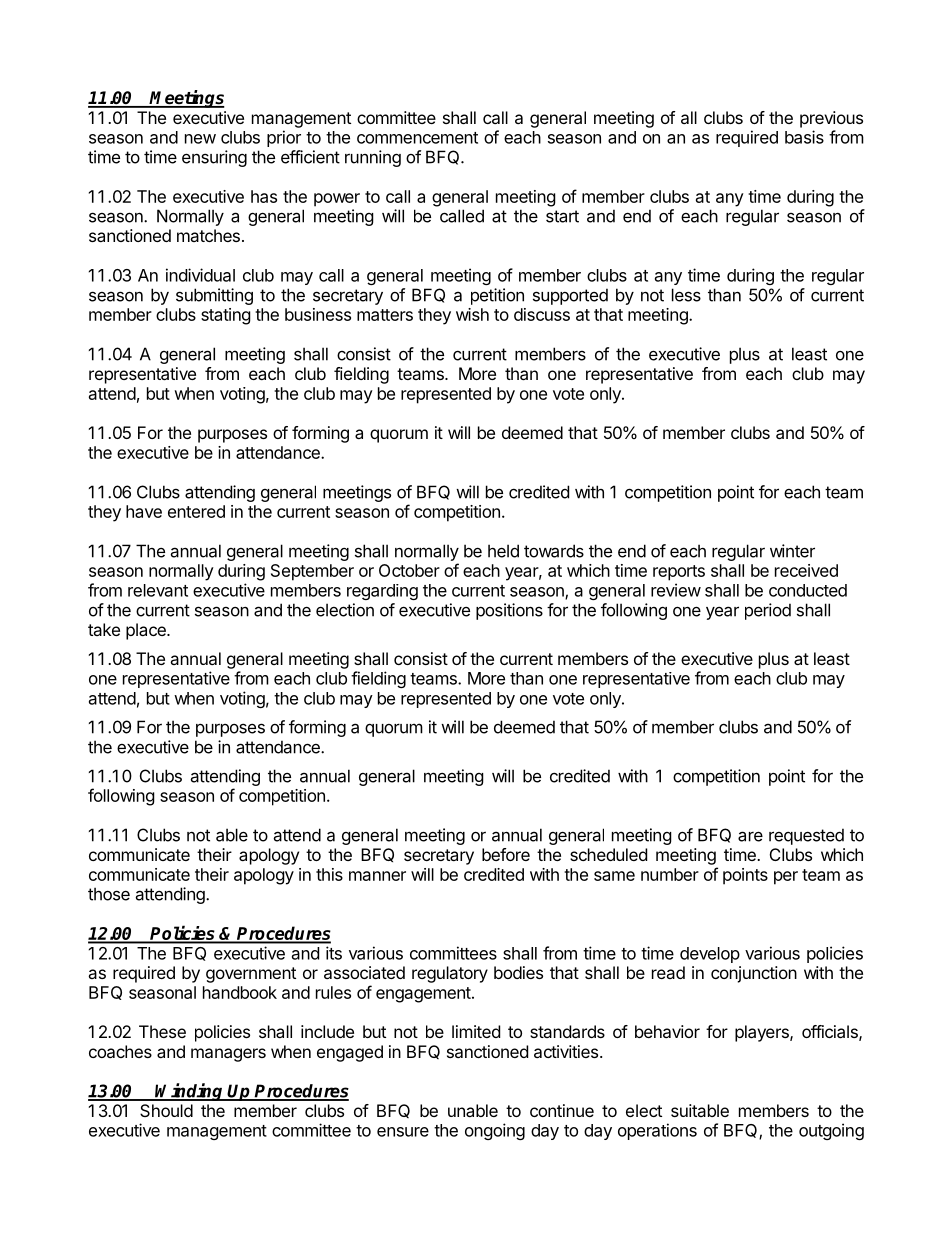 The height and width of the screenshot is (1233, 952). Describe the element at coordinates (804, 137) in the screenshot. I see `basis` at that location.
